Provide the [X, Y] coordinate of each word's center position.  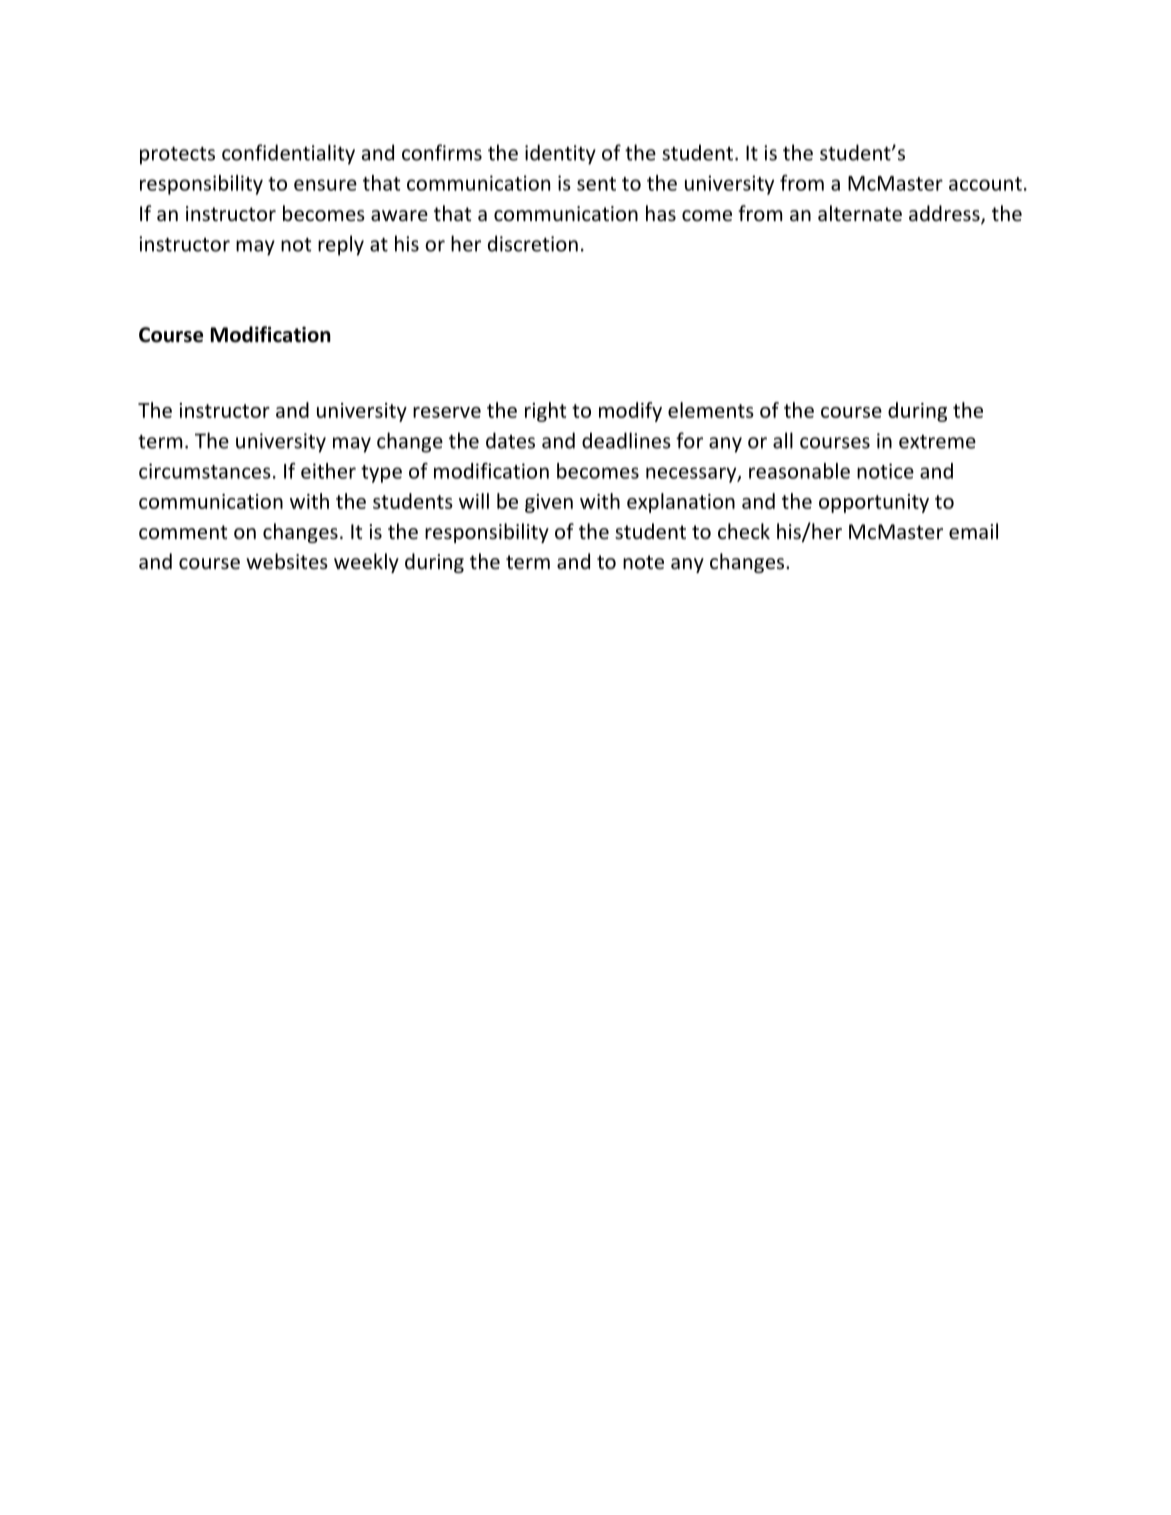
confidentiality [288, 154]
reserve [447, 412]
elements [711, 410]
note [643, 562]
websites [287, 561]
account [985, 184]
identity [560, 154]
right [545, 412]
